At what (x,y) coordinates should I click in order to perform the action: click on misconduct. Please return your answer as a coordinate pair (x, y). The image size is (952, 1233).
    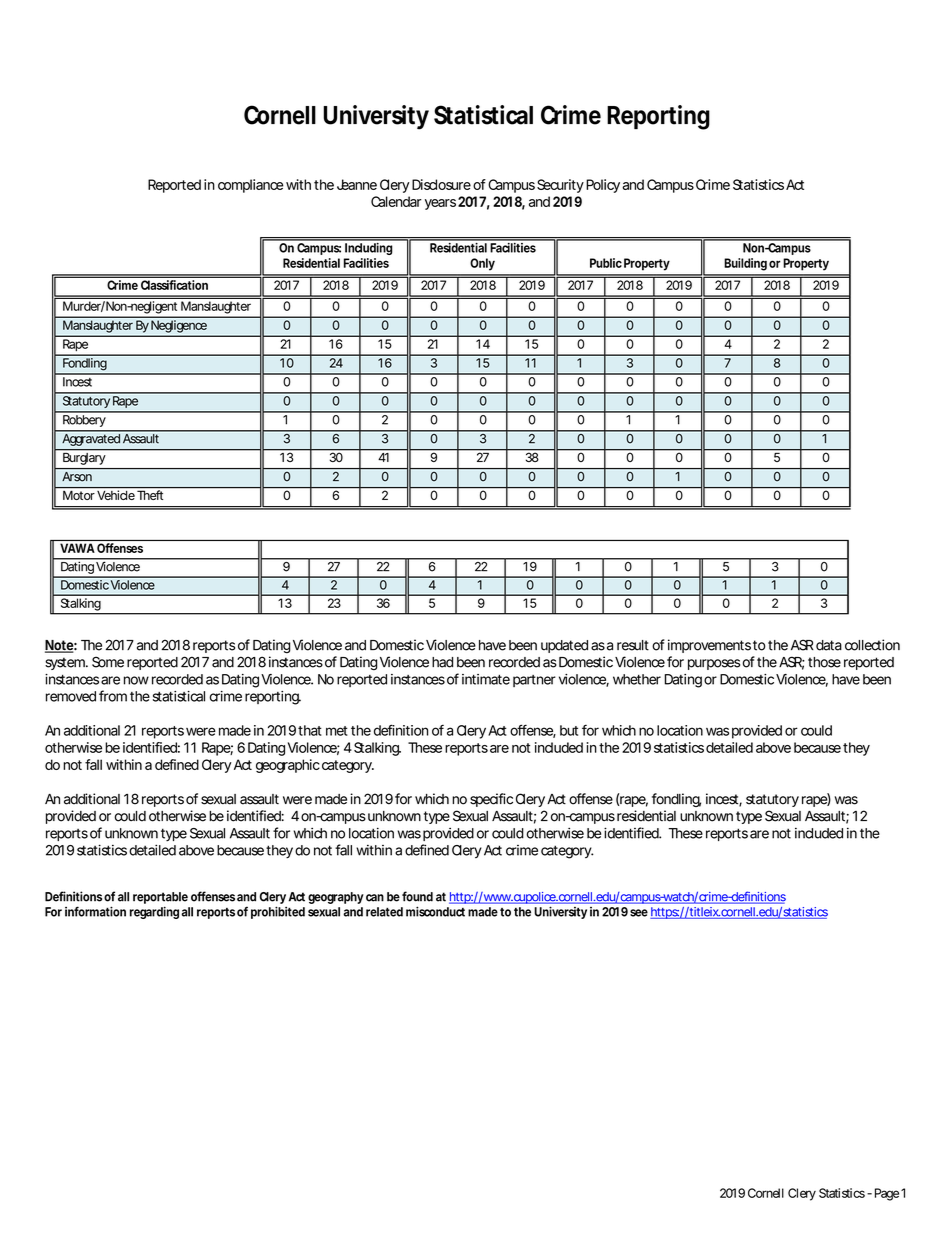
    Looking at the image, I should click on (435, 911).
